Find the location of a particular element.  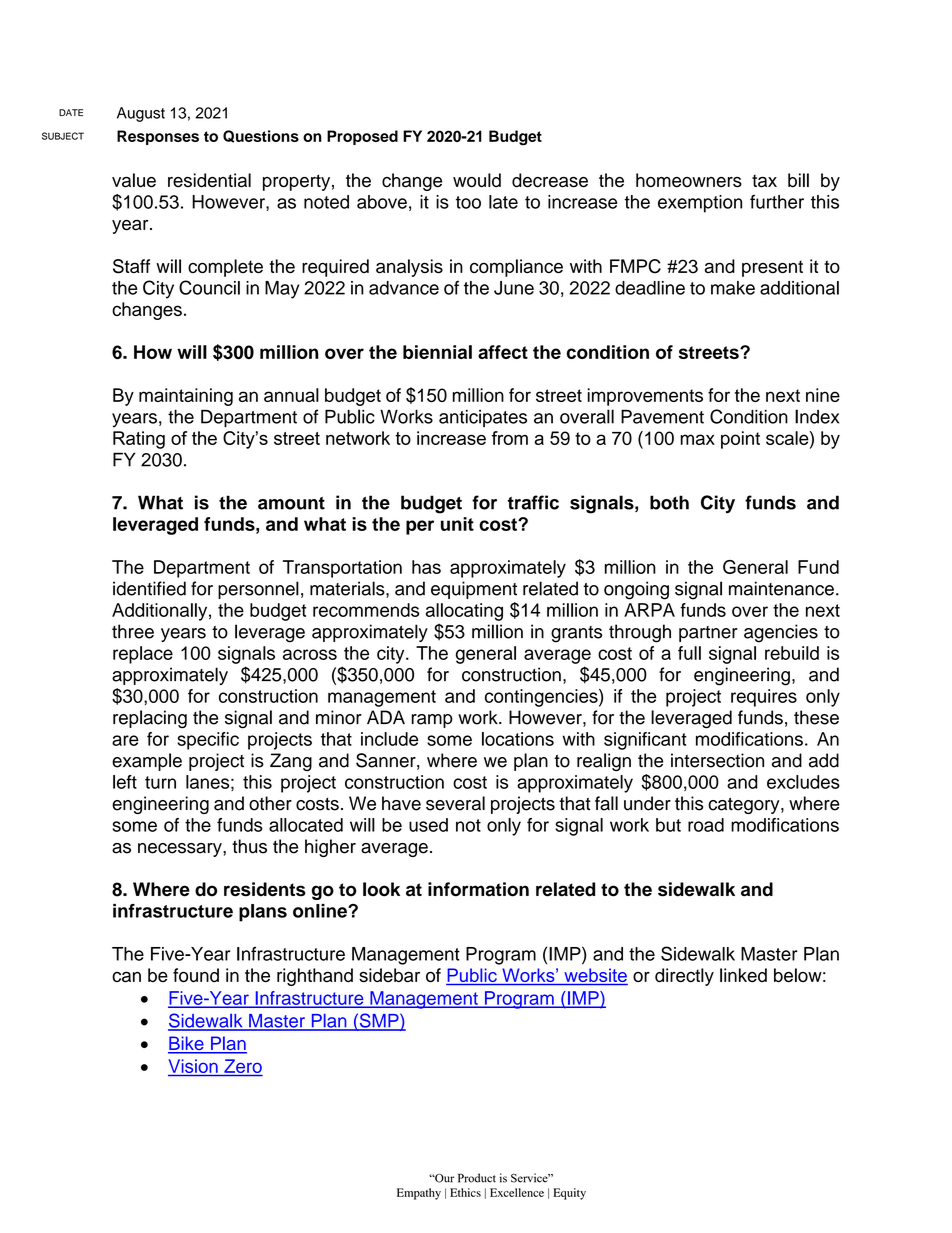

anticipates is located at coordinates (483, 418).
